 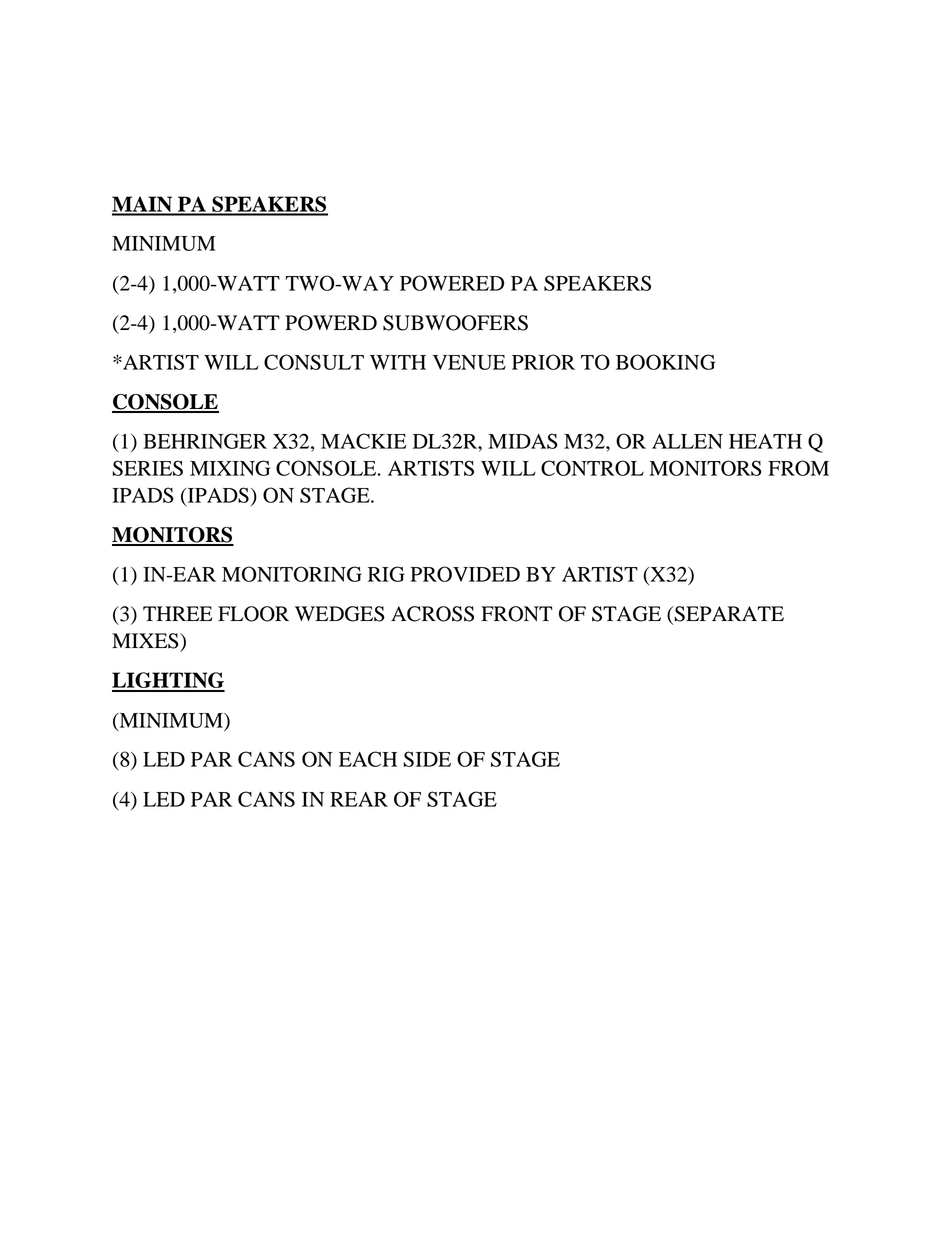 I want to click on MONITORING, so click(x=292, y=574).
